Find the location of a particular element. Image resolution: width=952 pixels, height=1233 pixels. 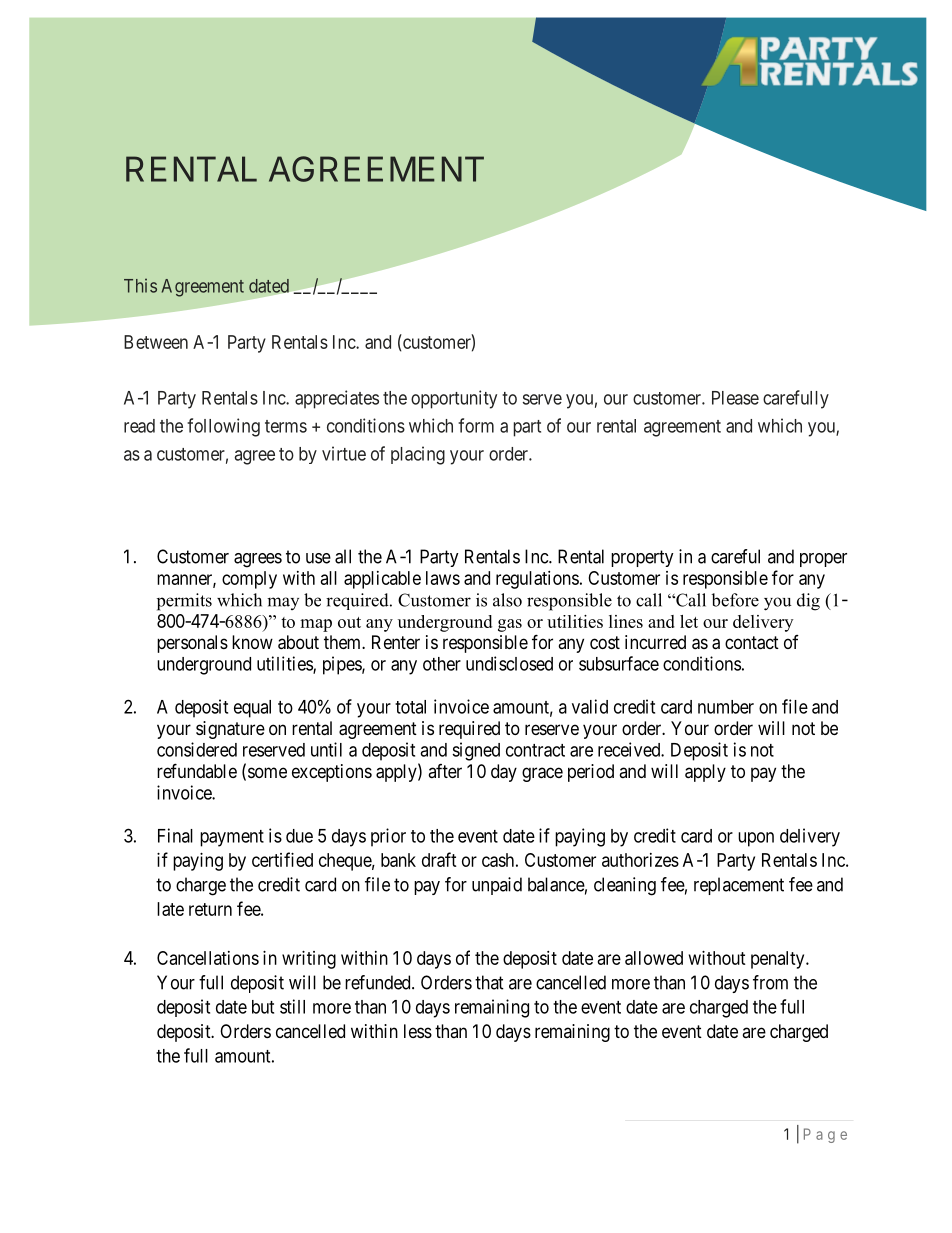

before is located at coordinates (735, 600).
